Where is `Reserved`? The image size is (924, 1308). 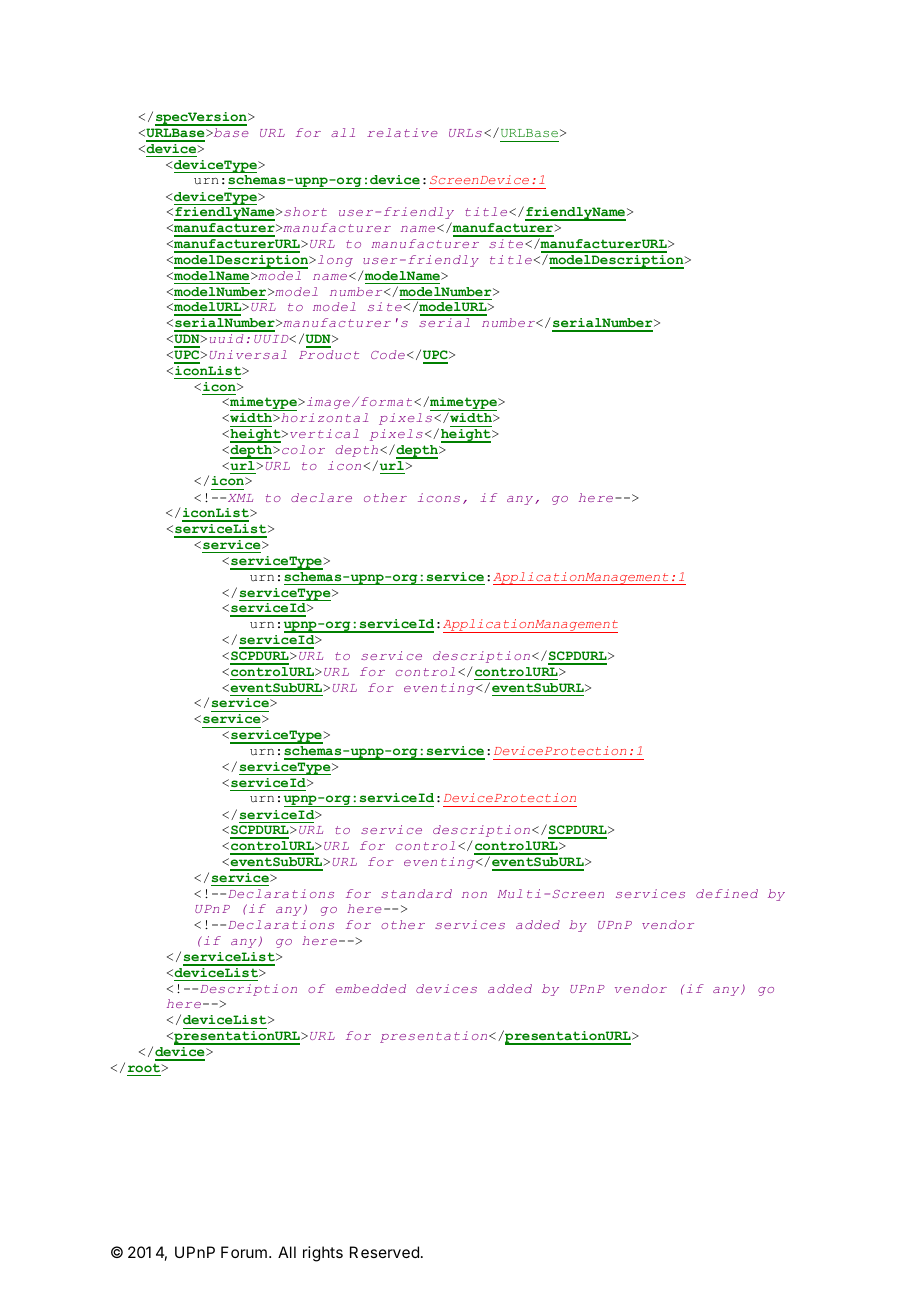 Reserved is located at coordinates (384, 1252).
